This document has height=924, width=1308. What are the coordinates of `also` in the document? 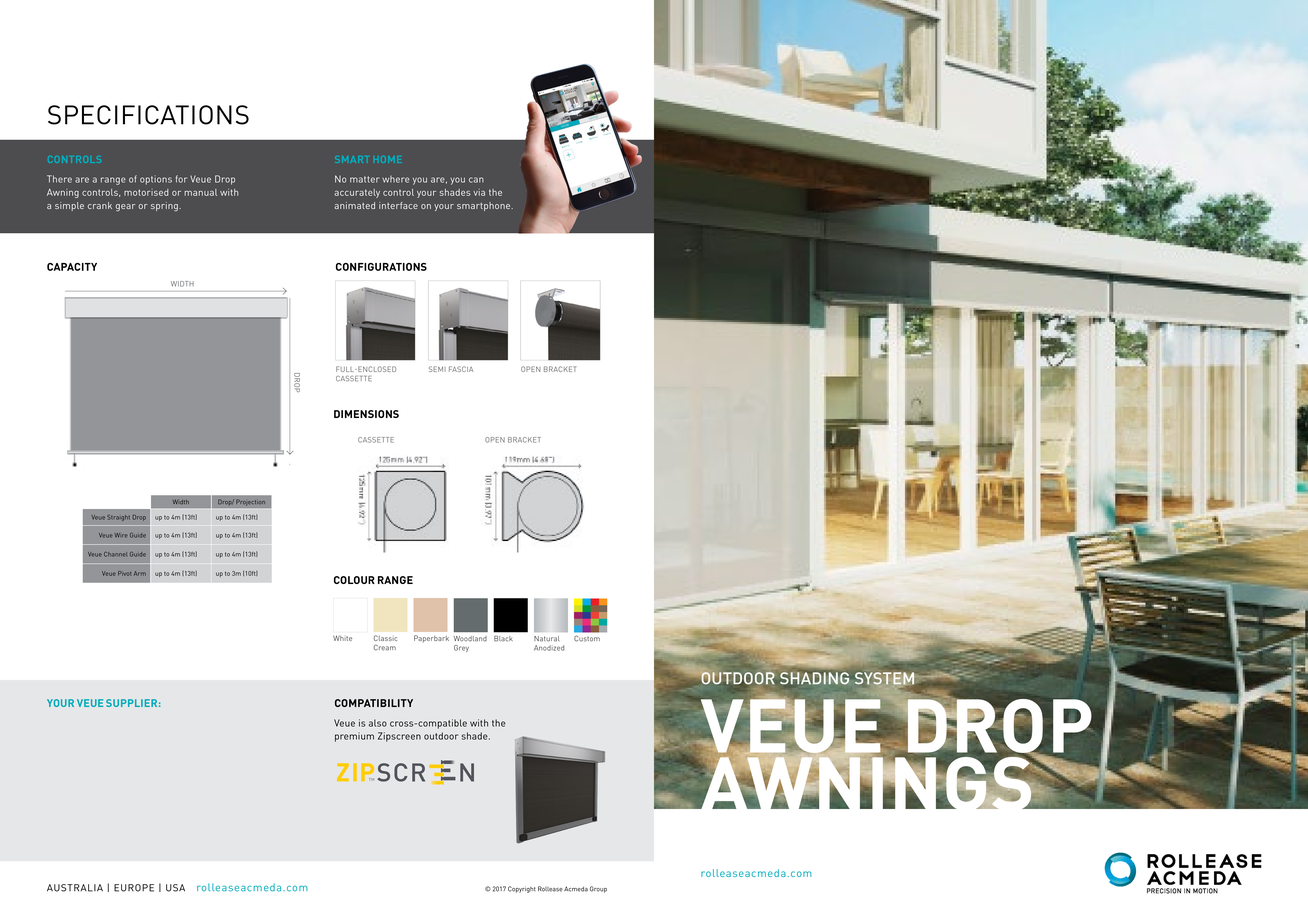 It's located at (378, 723).
